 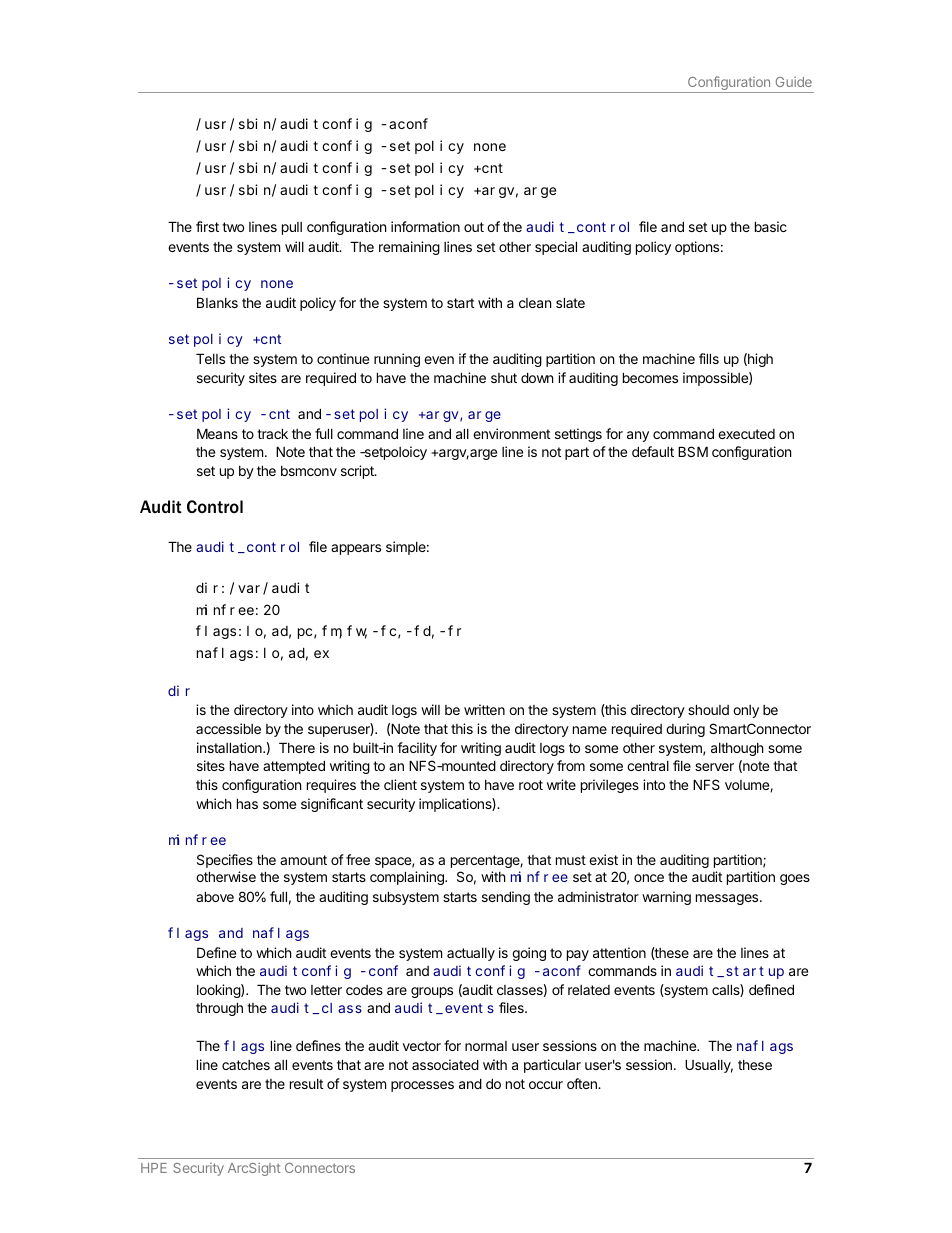 I want to click on Guide, so click(x=794, y=82).
